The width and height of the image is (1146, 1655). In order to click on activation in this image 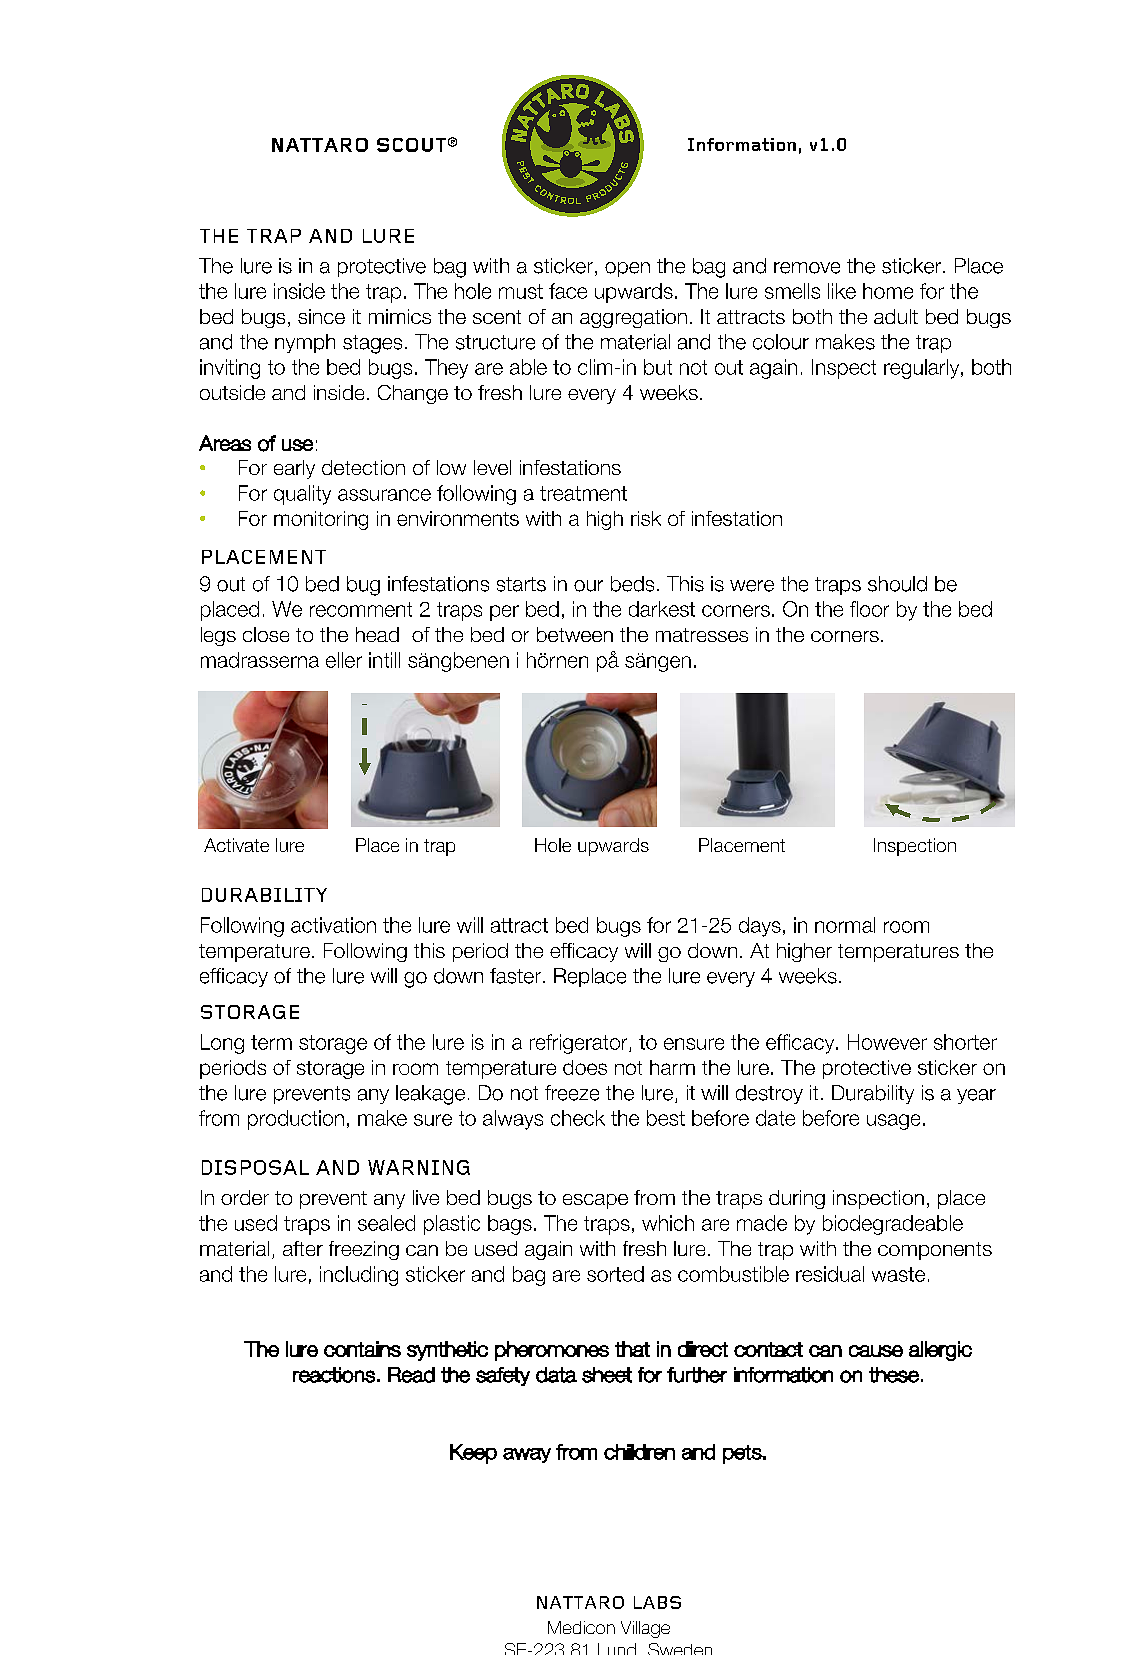, I will do `click(333, 925)`.
